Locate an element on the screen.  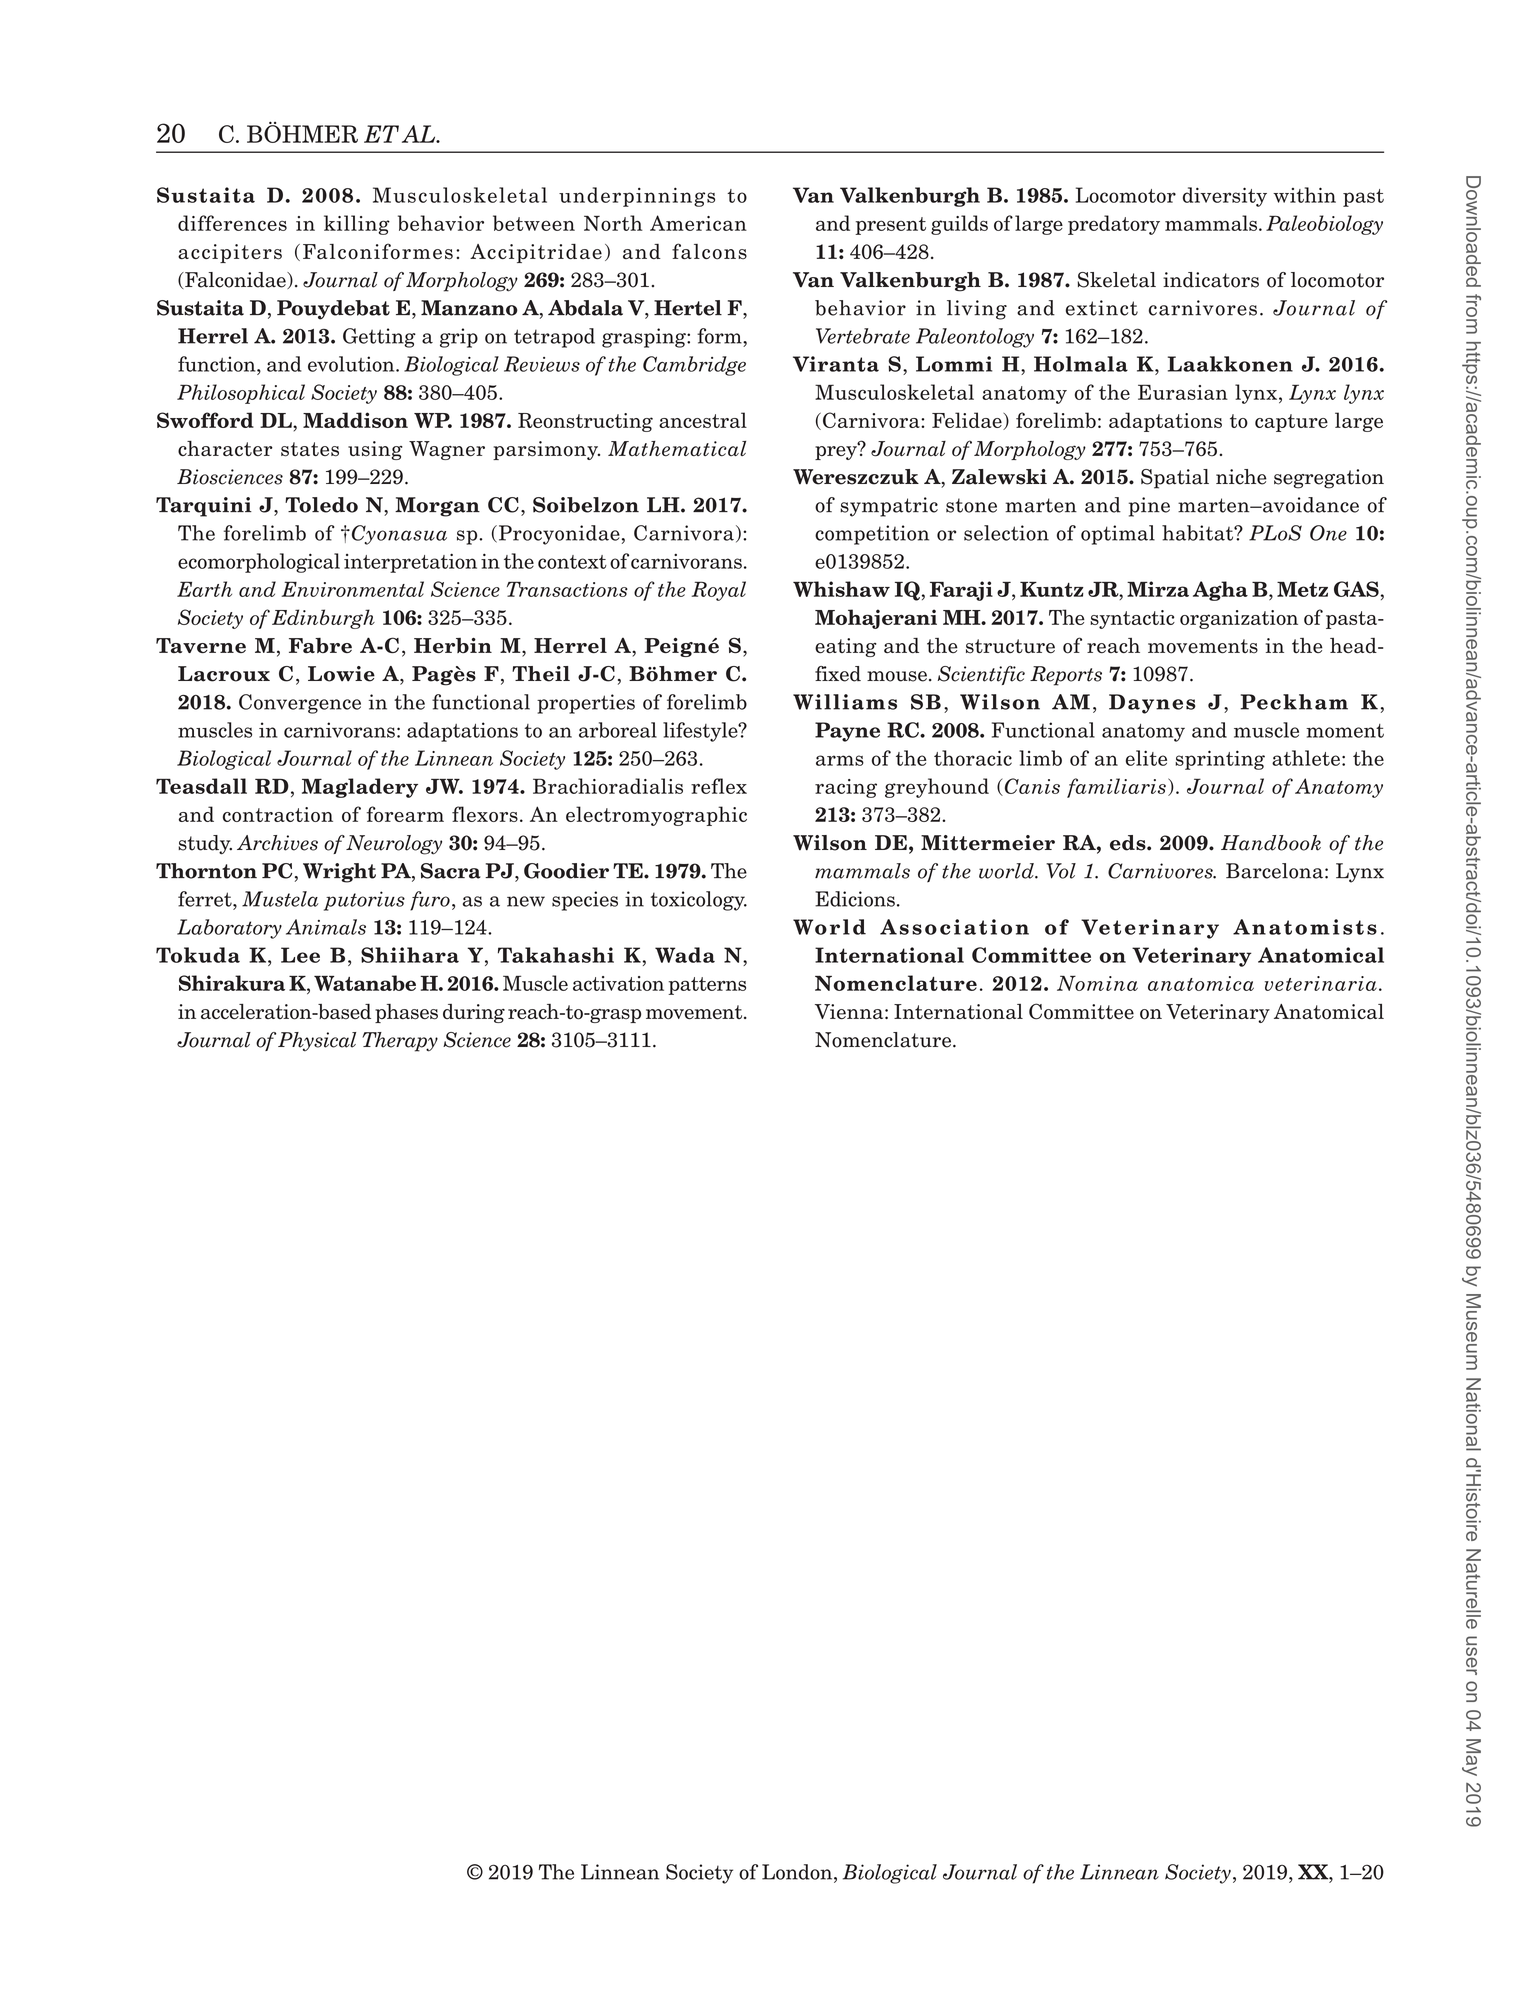
organization is located at coordinates (1239, 619).
